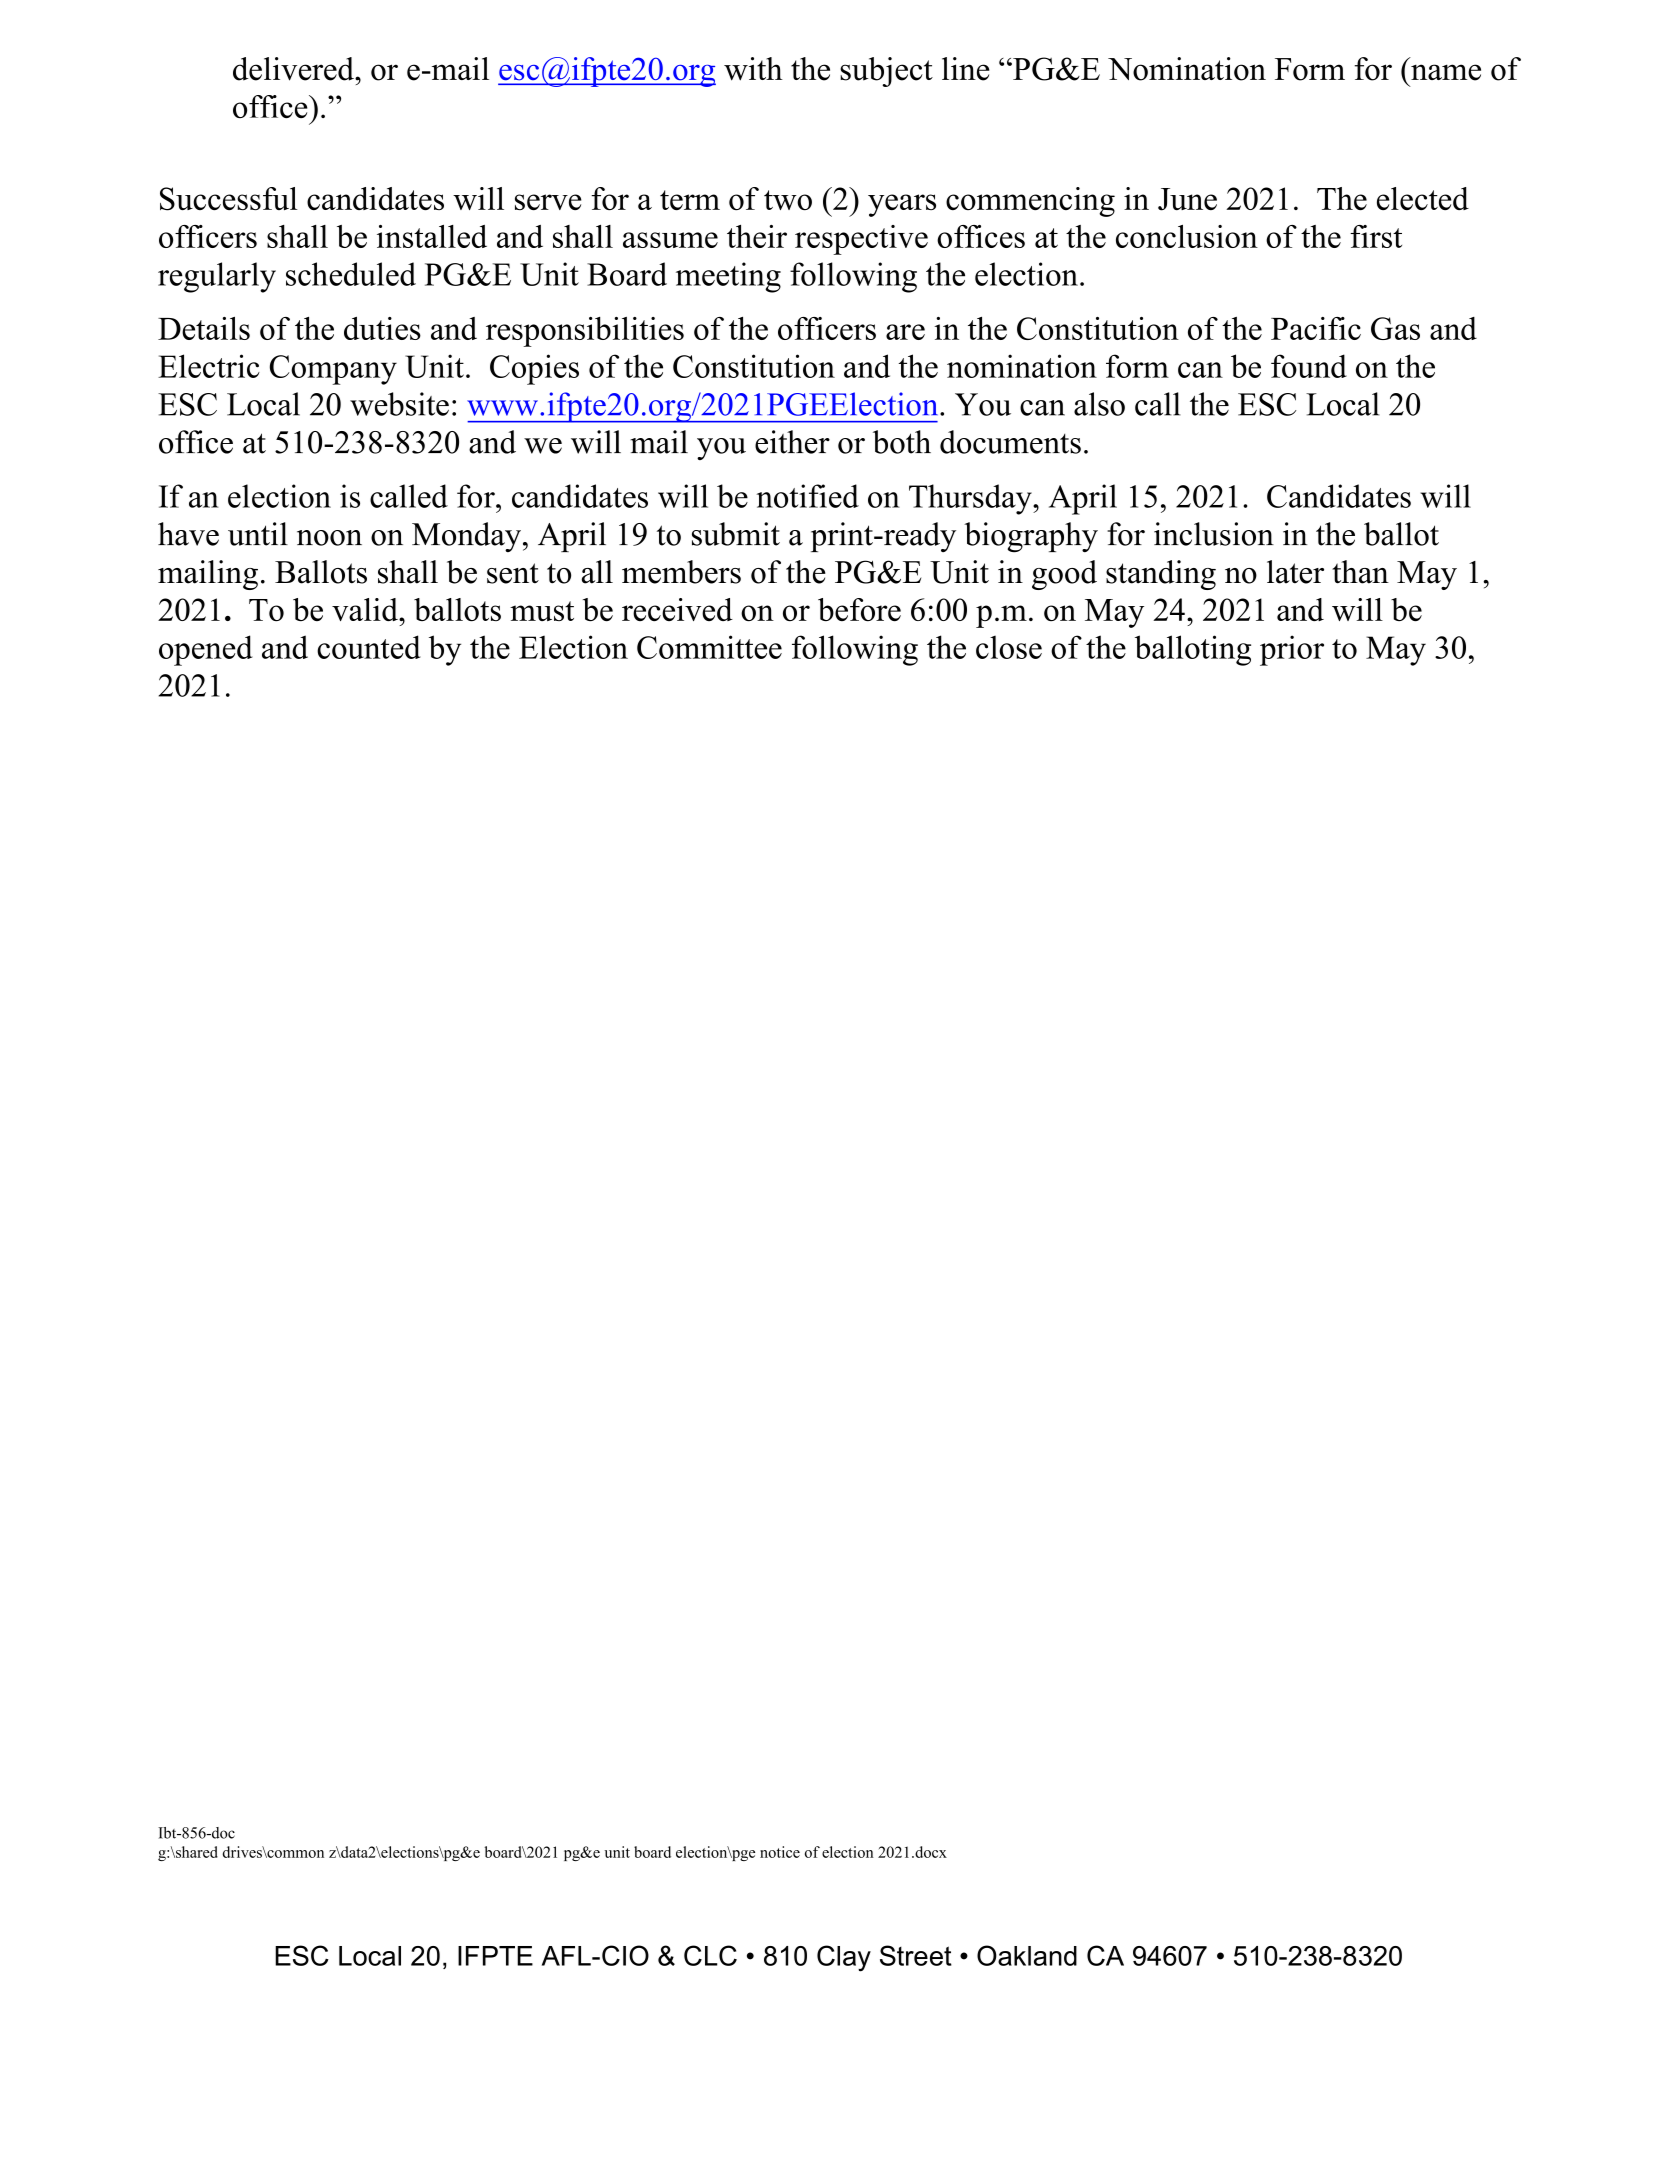  What do you see at coordinates (1187, 199) in the image?
I see `June` at bounding box center [1187, 199].
